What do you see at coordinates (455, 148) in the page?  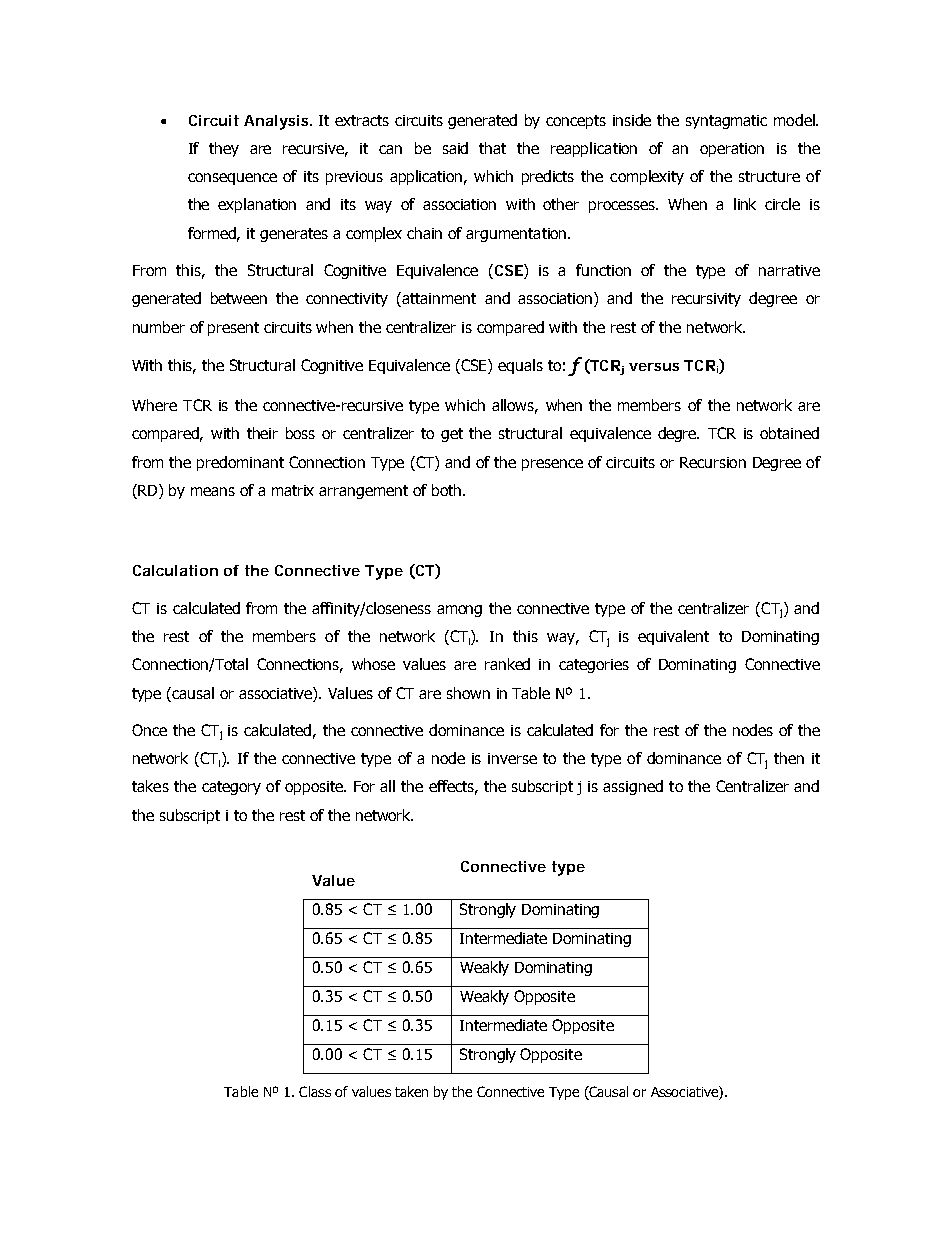 I see `said` at bounding box center [455, 148].
